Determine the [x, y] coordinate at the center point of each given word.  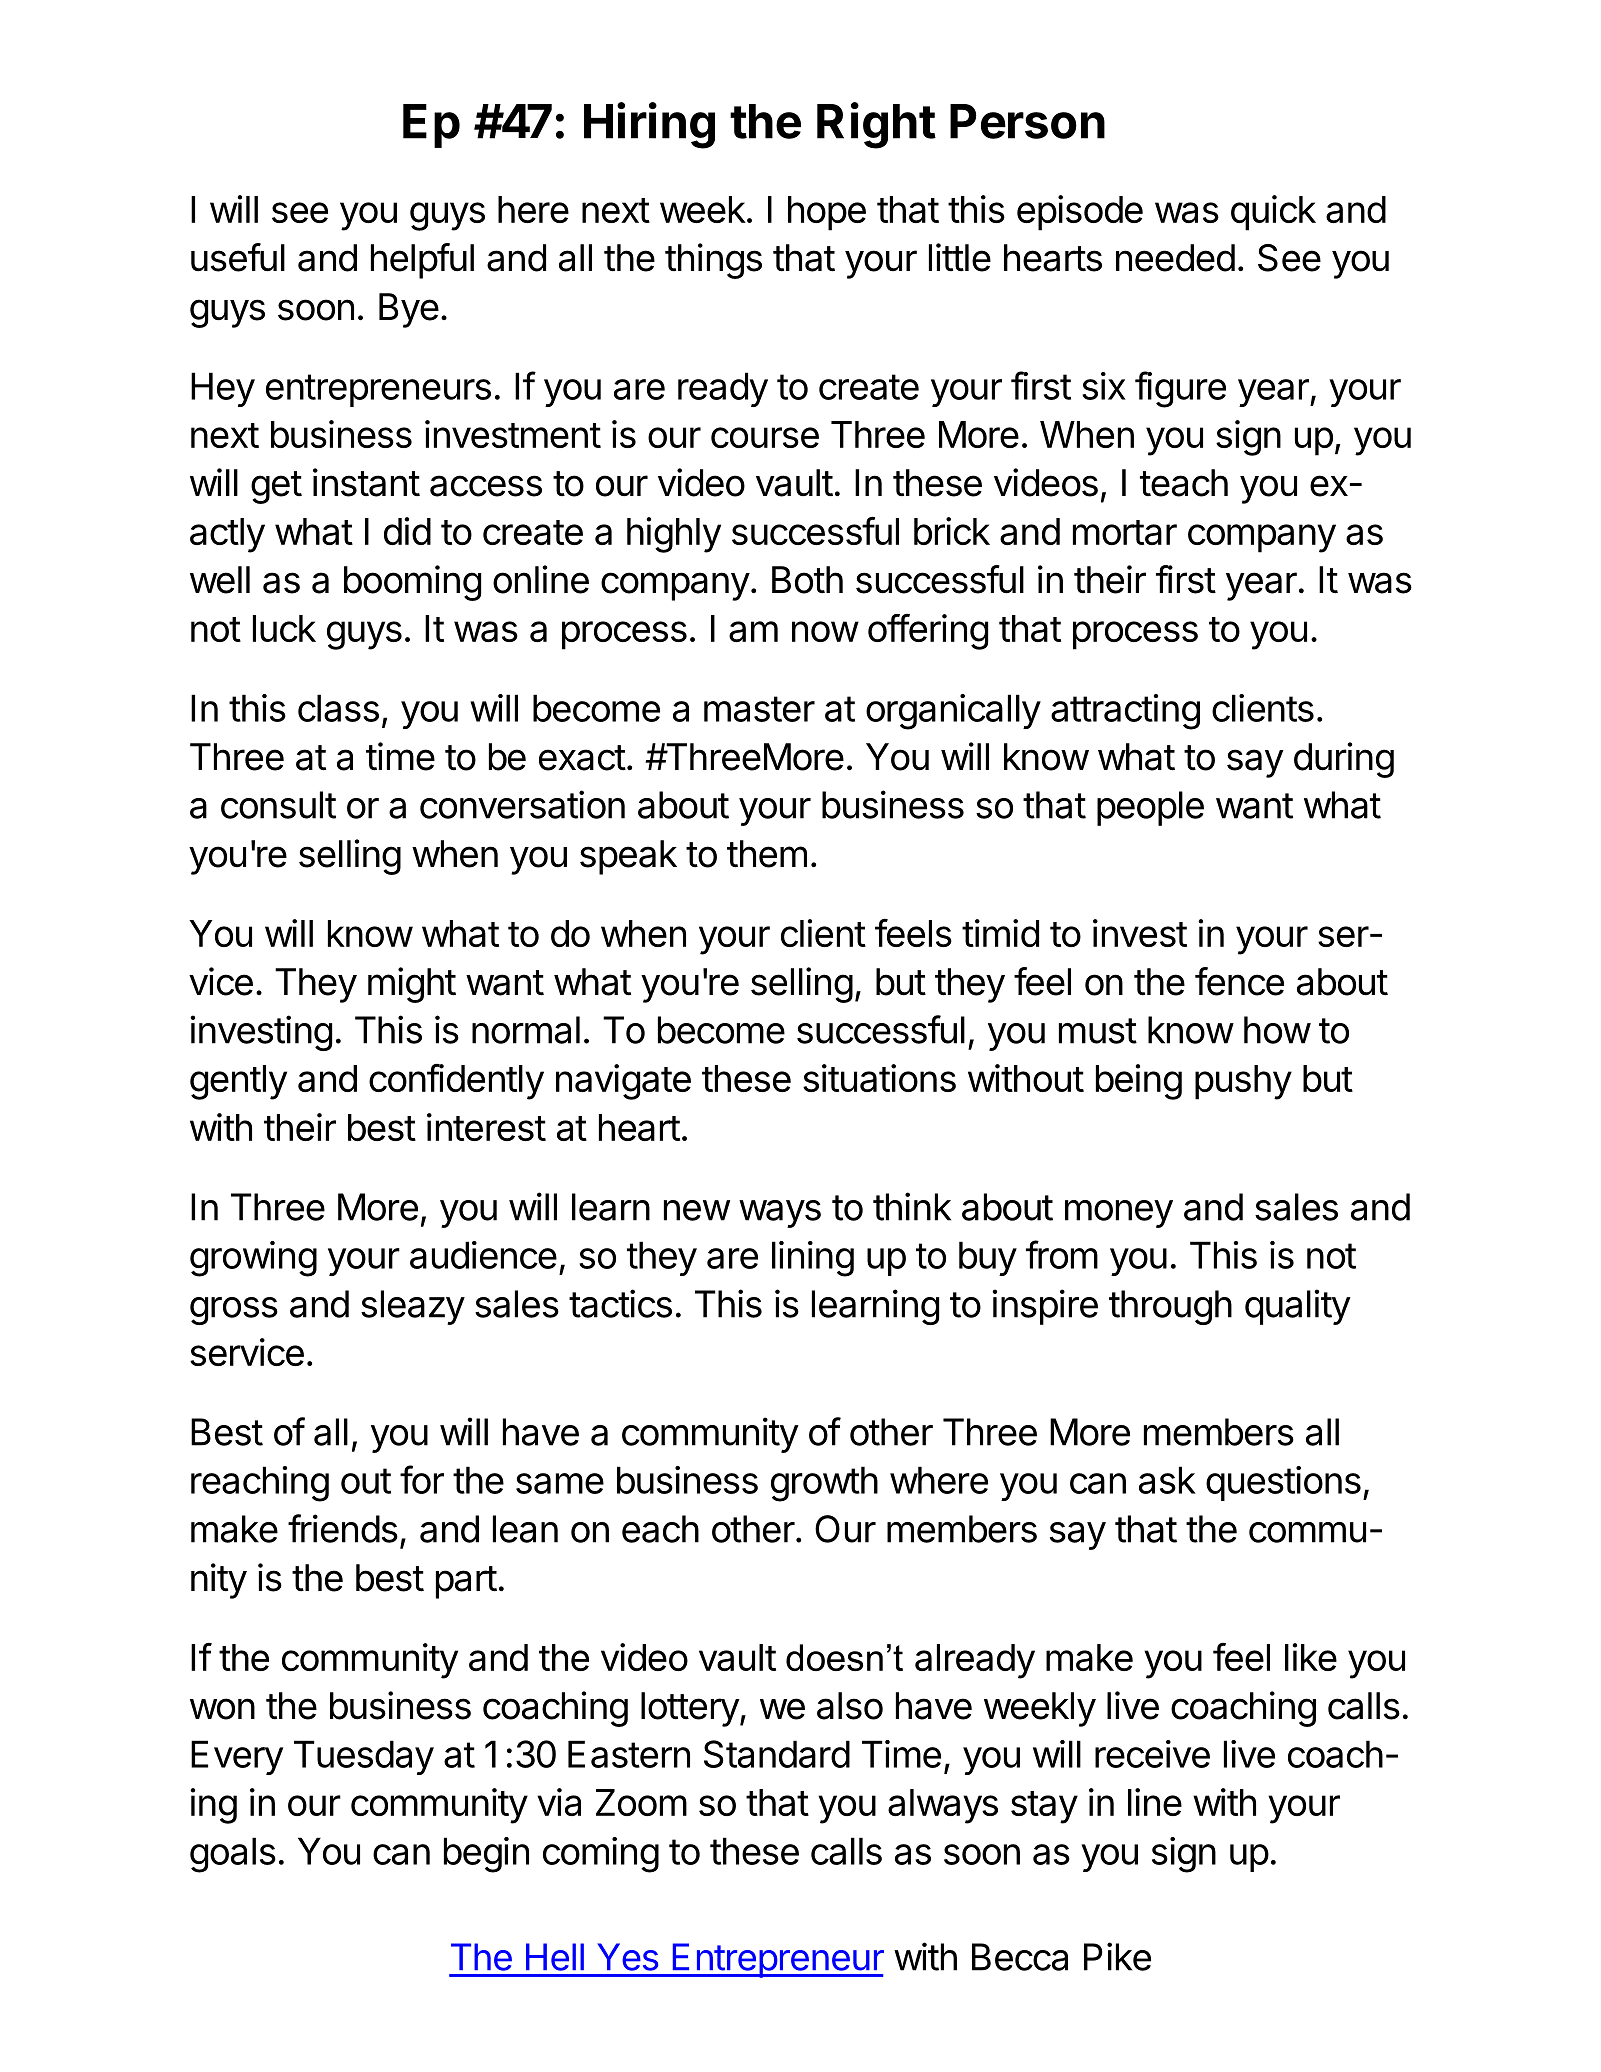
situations [879, 1078]
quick [1273, 213]
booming [412, 583]
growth [824, 1484]
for [422, 1479]
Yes [627, 1957]
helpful [422, 261]
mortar [1125, 532]
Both [807, 580]
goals [233, 1855]
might [412, 985]
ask [1167, 1480]
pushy [1243, 1082]
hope [827, 213]
